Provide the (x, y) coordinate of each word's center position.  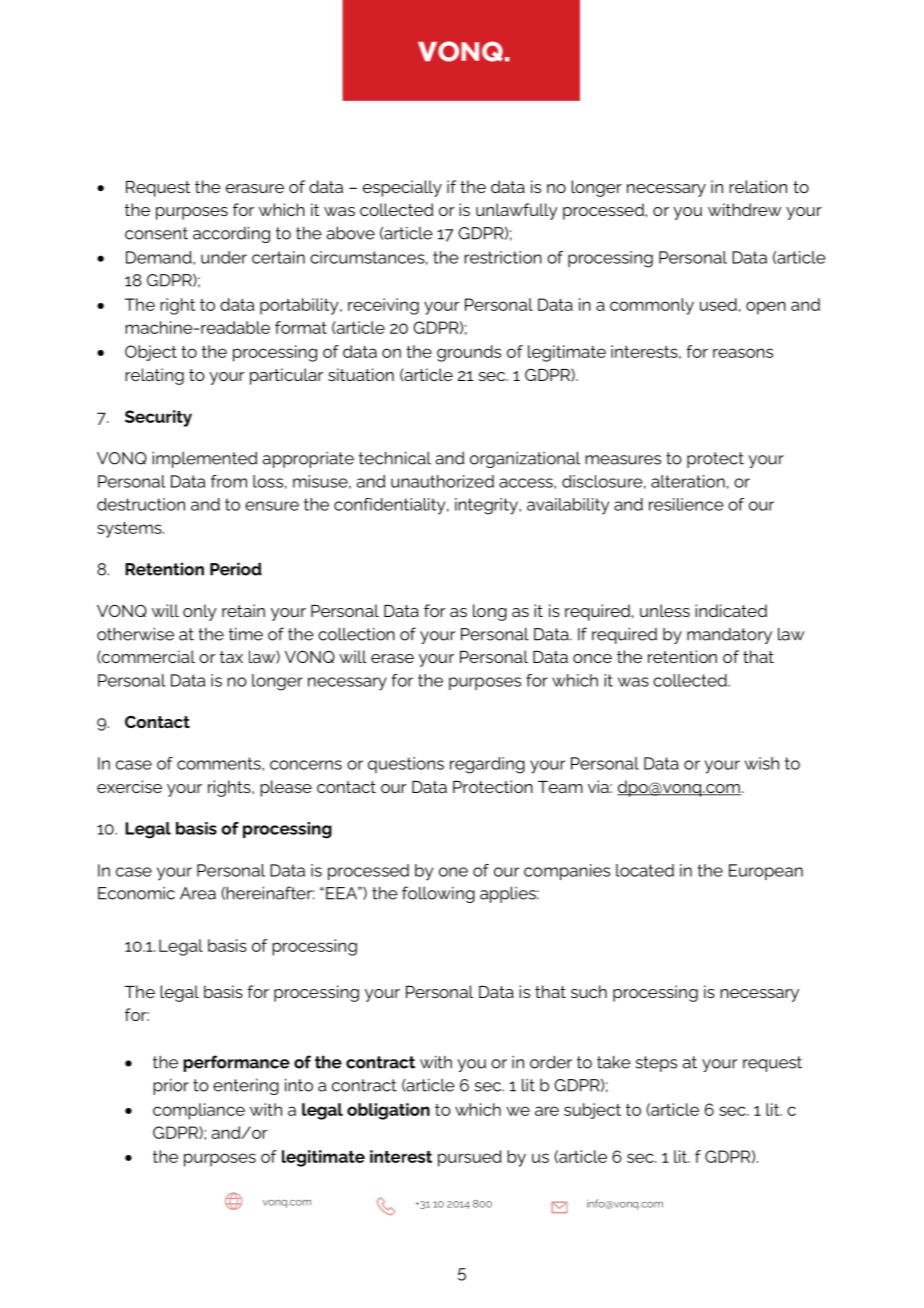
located (645, 870)
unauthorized (442, 481)
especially (402, 188)
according (231, 234)
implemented (204, 459)
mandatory (729, 636)
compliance (199, 1111)
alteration (688, 481)
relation (758, 186)
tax (231, 657)
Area (198, 893)
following (438, 894)
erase (392, 658)
